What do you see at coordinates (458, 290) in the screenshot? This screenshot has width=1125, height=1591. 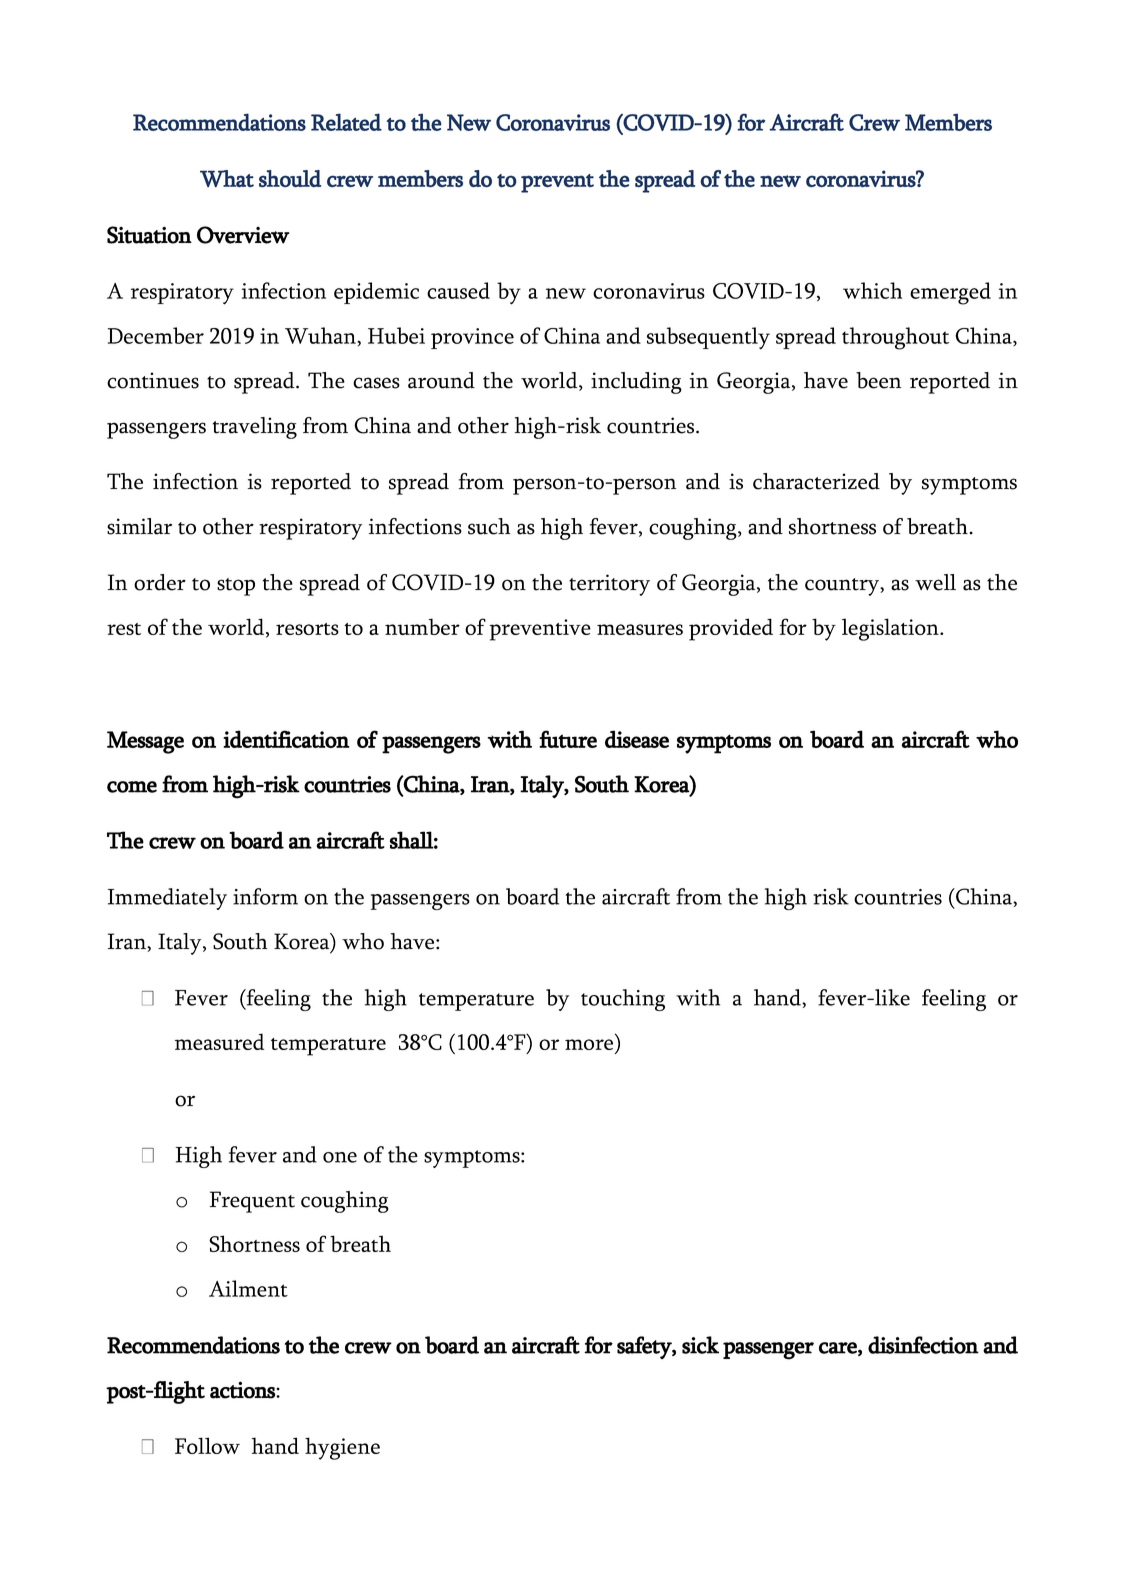 I see `caused` at bounding box center [458, 290].
